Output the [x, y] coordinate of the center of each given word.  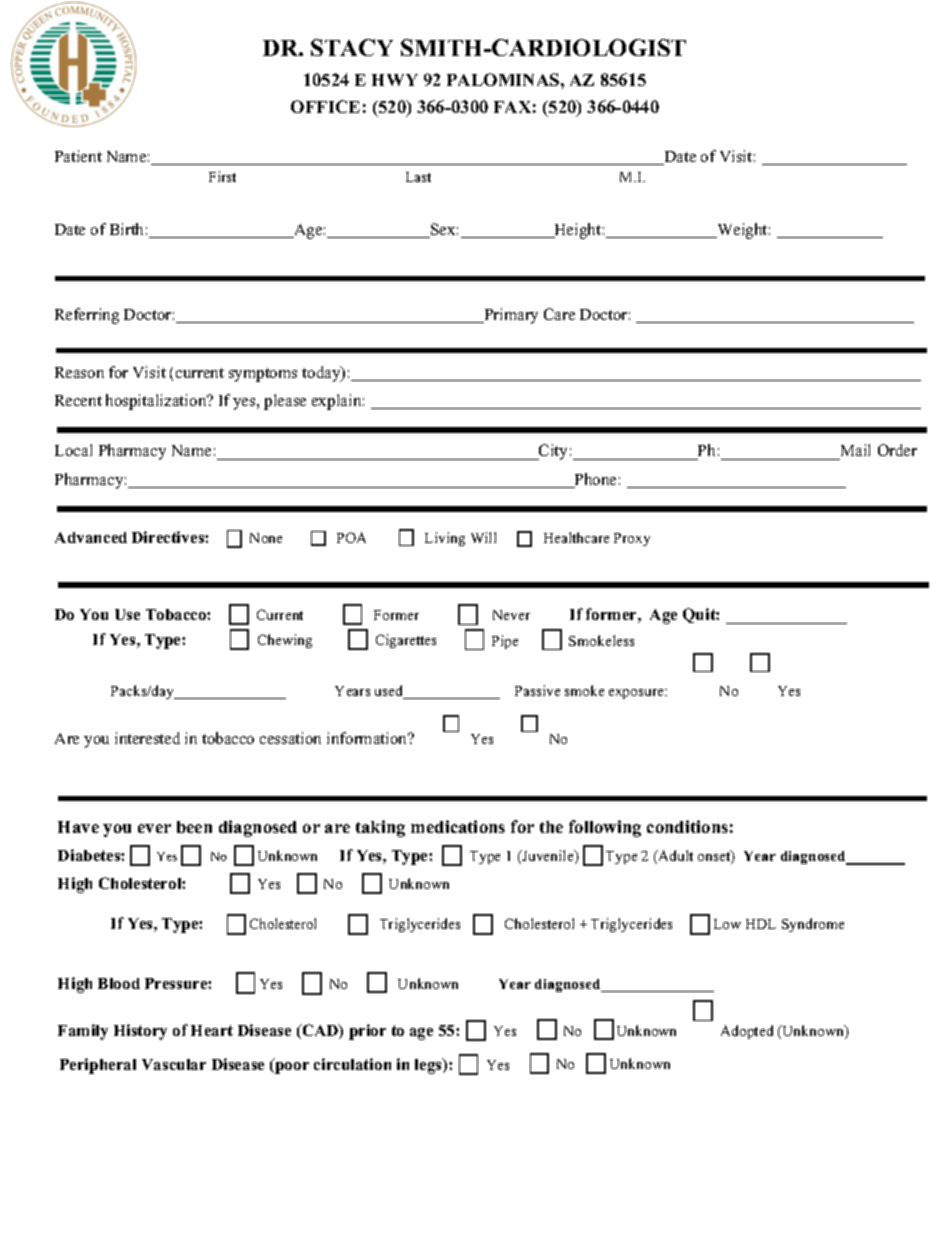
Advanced [91, 537]
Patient [78, 156]
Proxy [632, 539]
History [140, 1032]
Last [418, 177]
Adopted [747, 1032]
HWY [395, 80]
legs [429, 1066]
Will [483, 537]
